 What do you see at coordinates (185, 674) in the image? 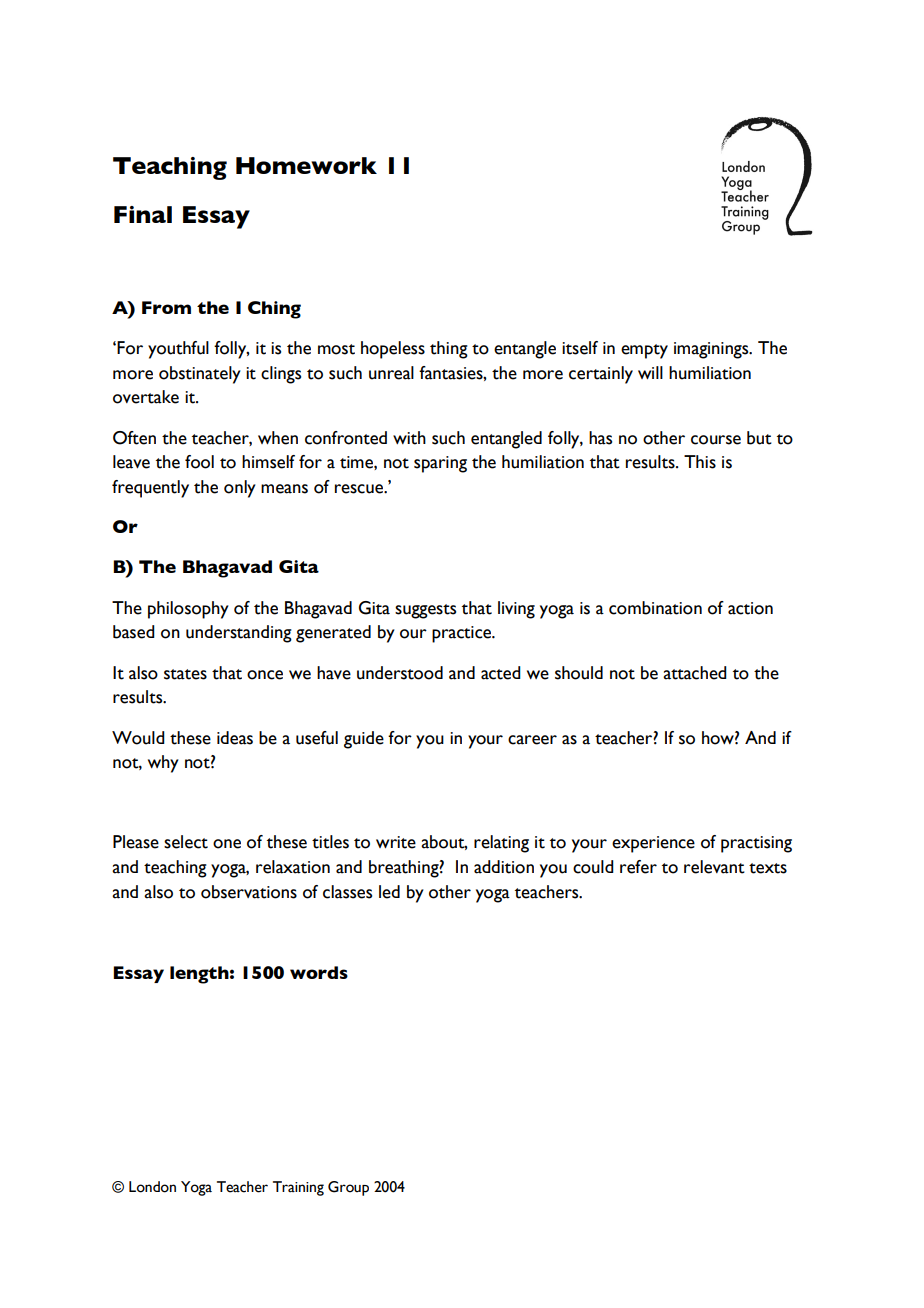
I see `states` at bounding box center [185, 674].
